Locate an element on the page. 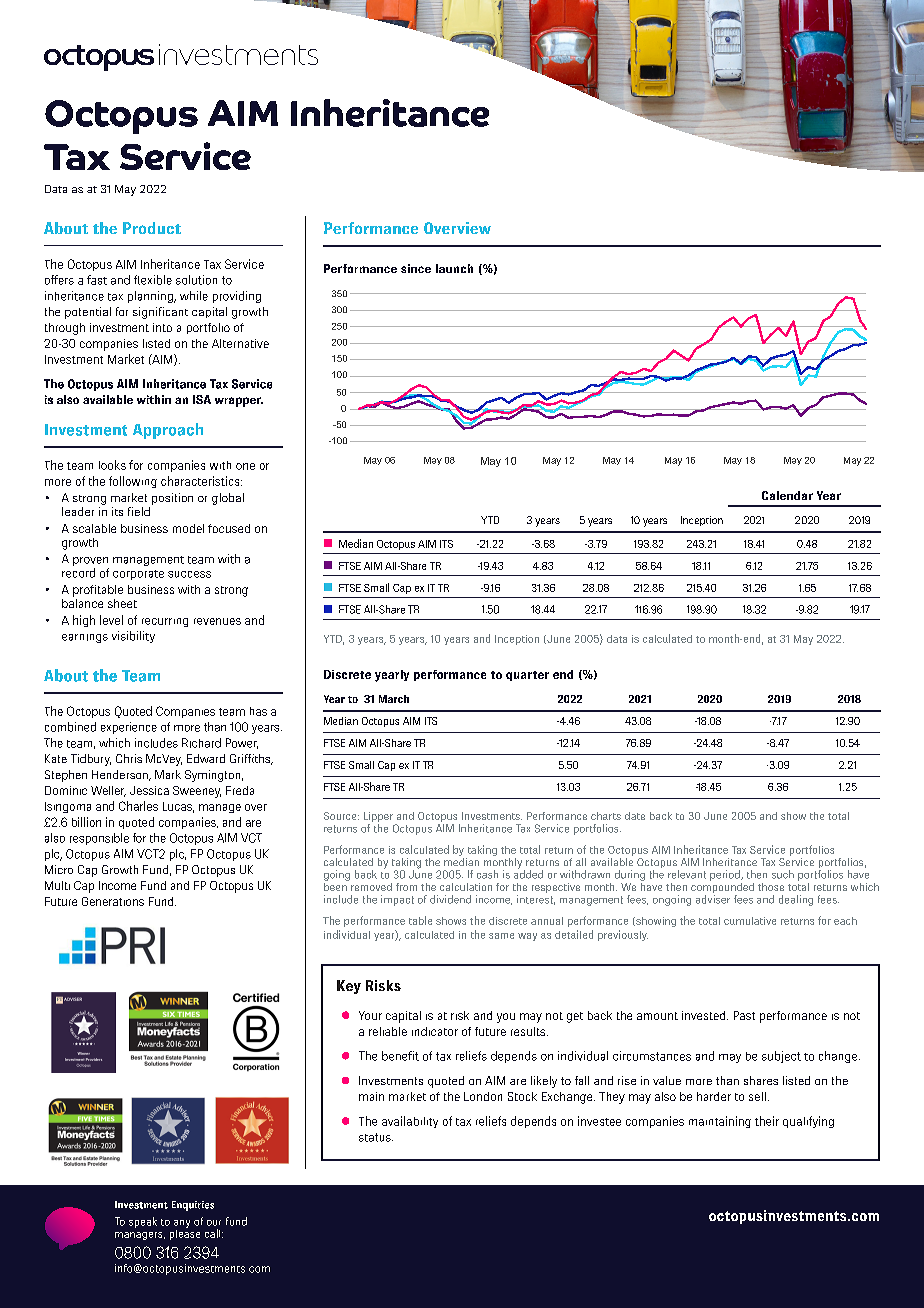  period is located at coordinates (726, 875).
